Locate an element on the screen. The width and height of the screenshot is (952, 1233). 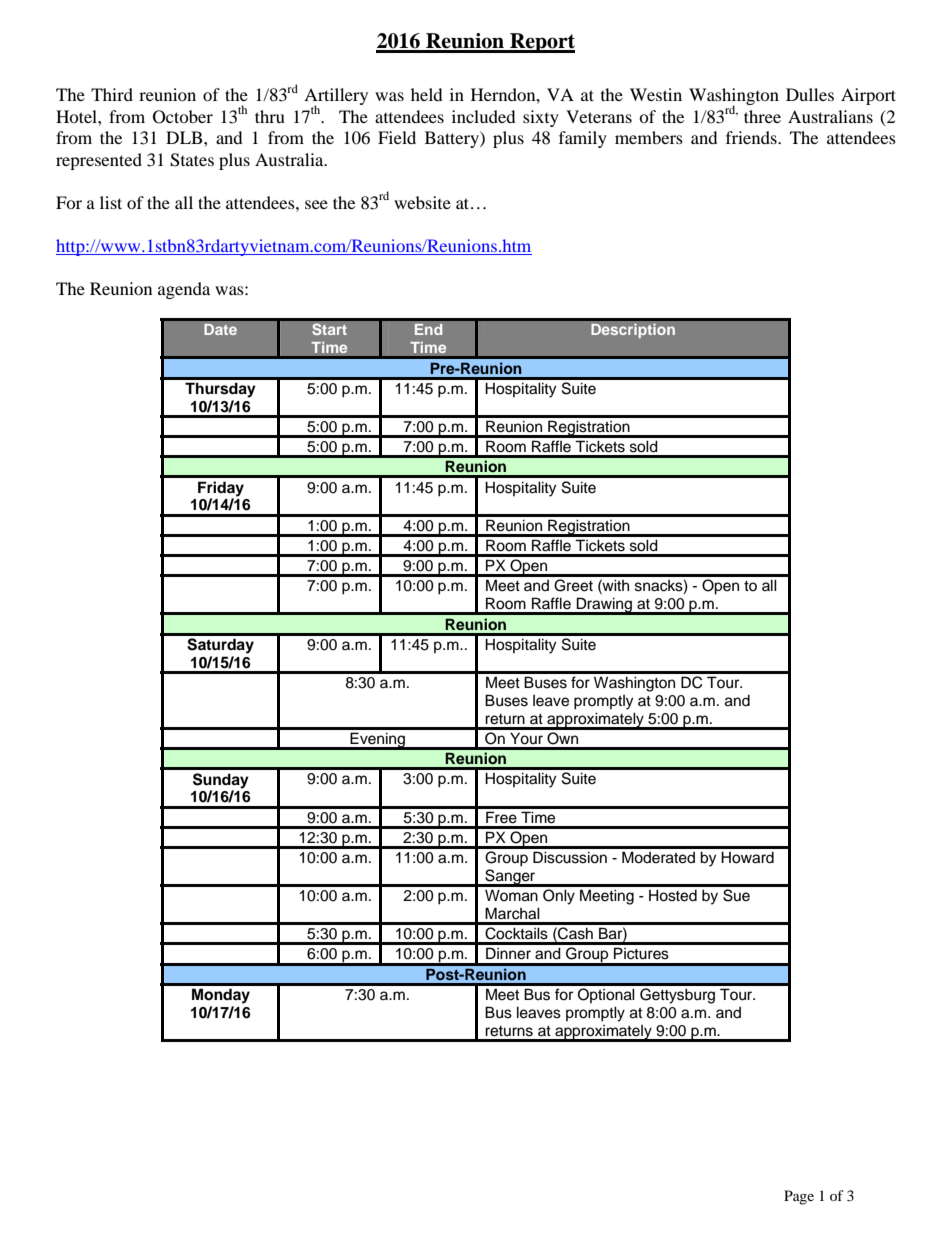
included is located at coordinates (484, 116).
